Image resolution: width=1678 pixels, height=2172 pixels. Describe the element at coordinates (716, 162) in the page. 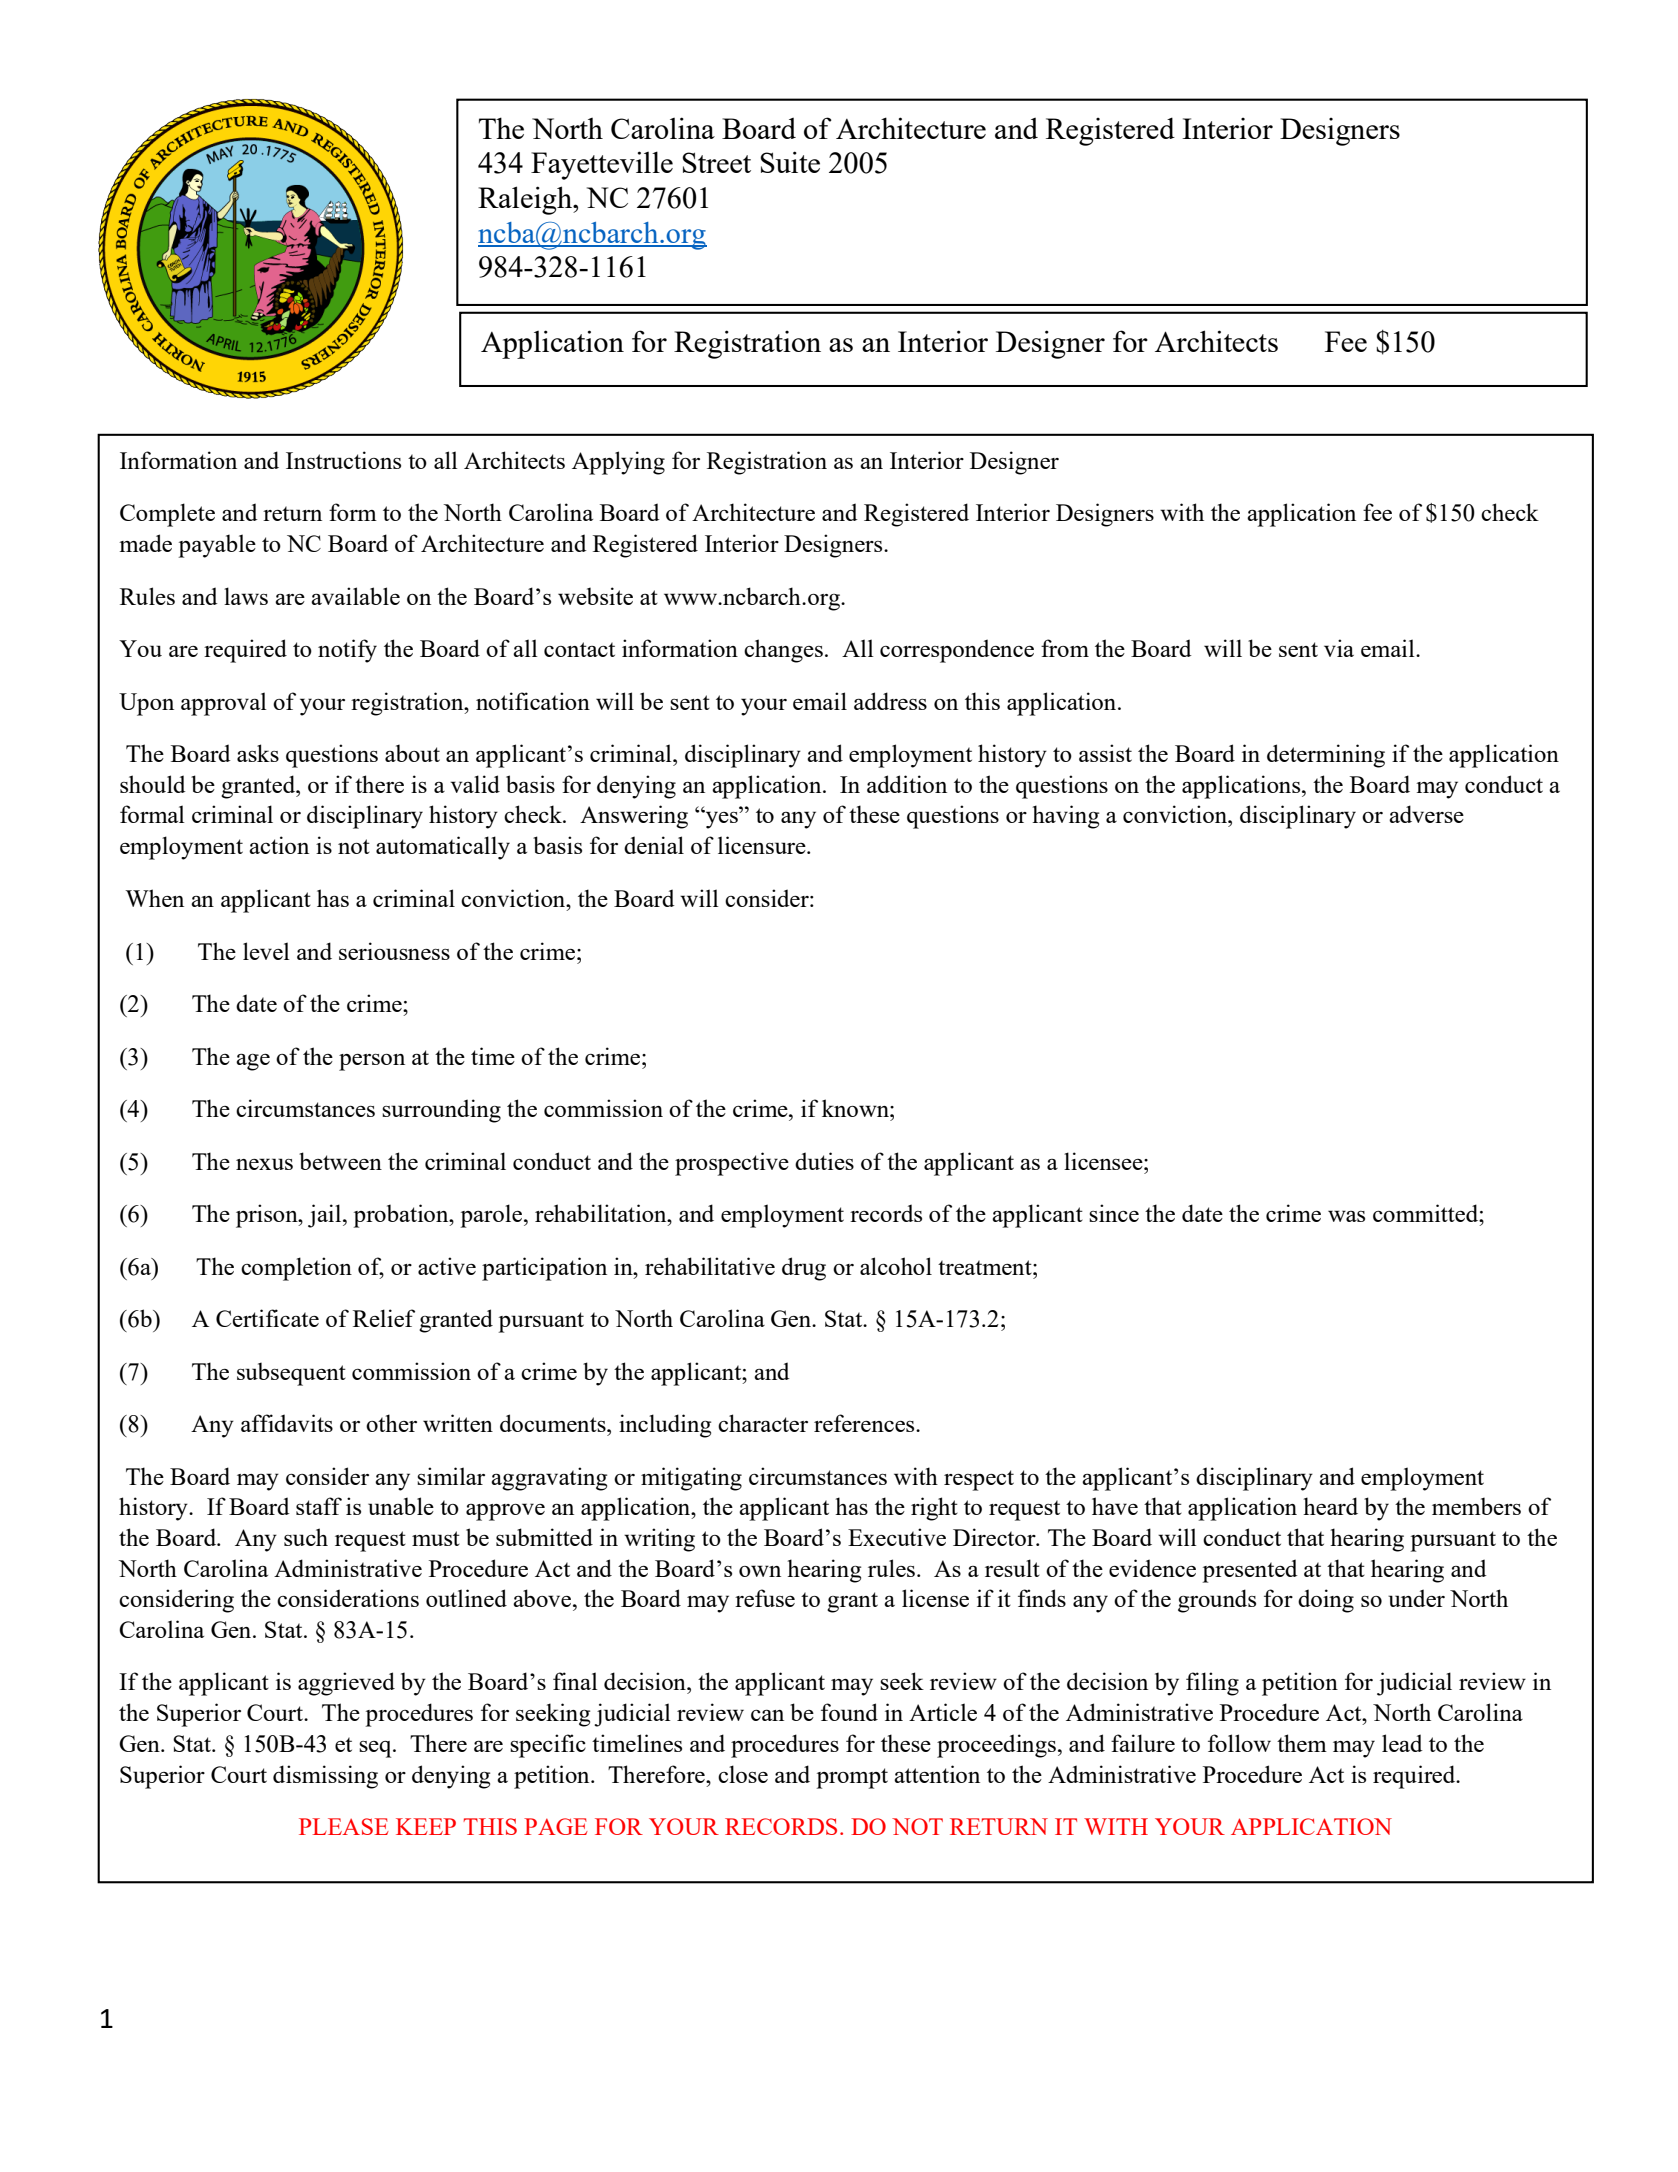

I see `Street` at that location.
